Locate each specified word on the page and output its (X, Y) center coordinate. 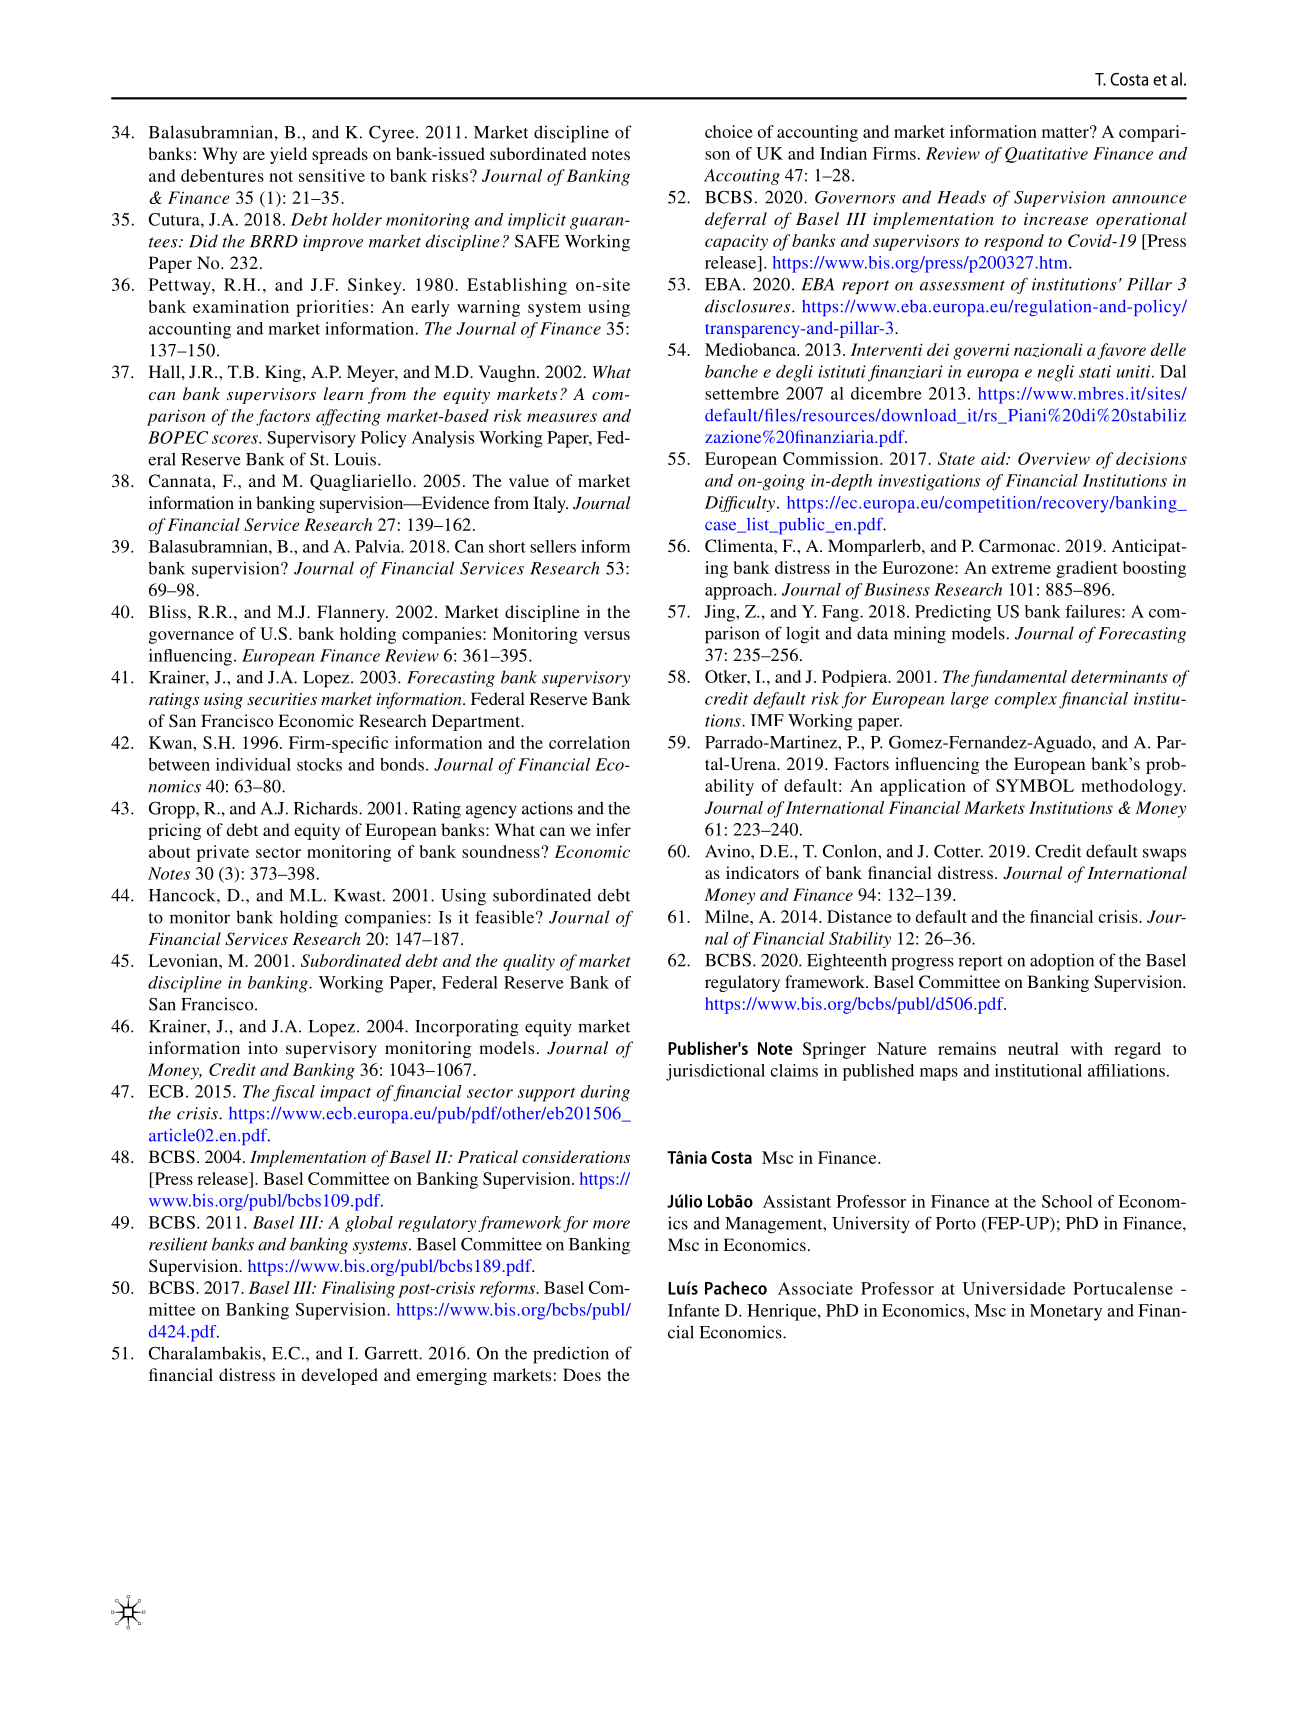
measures (562, 417)
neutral (1033, 1048)
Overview (1054, 458)
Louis (356, 459)
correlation (589, 742)
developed (339, 1376)
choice (729, 131)
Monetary (1066, 1312)
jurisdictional (715, 1072)
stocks (319, 764)
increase (1056, 219)
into (263, 1047)
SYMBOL (1035, 785)
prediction (571, 1355)
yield (288, 155)
